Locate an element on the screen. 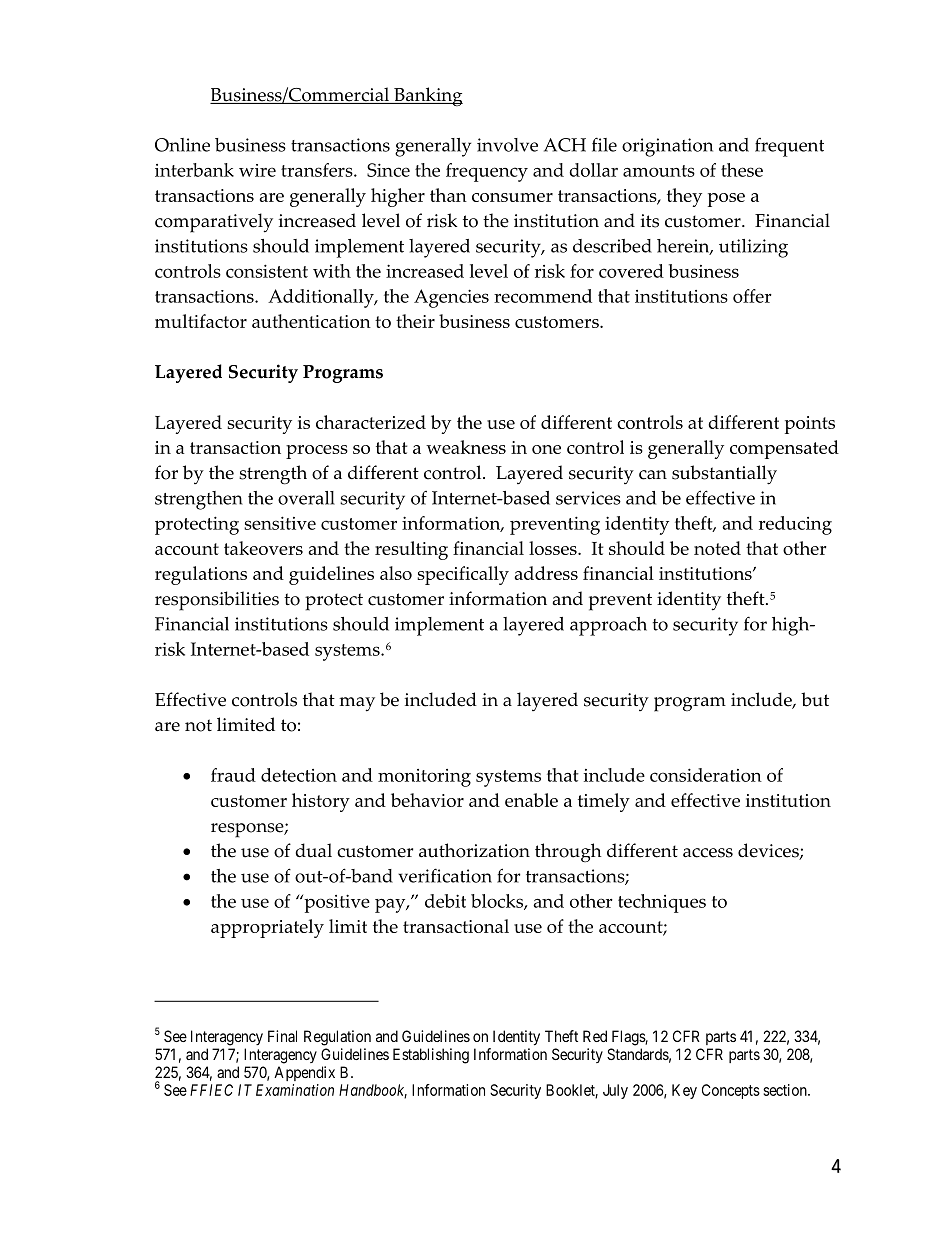 The width and height of the screenshot is (952, 1233). these is located at coordinates (742, 170).
